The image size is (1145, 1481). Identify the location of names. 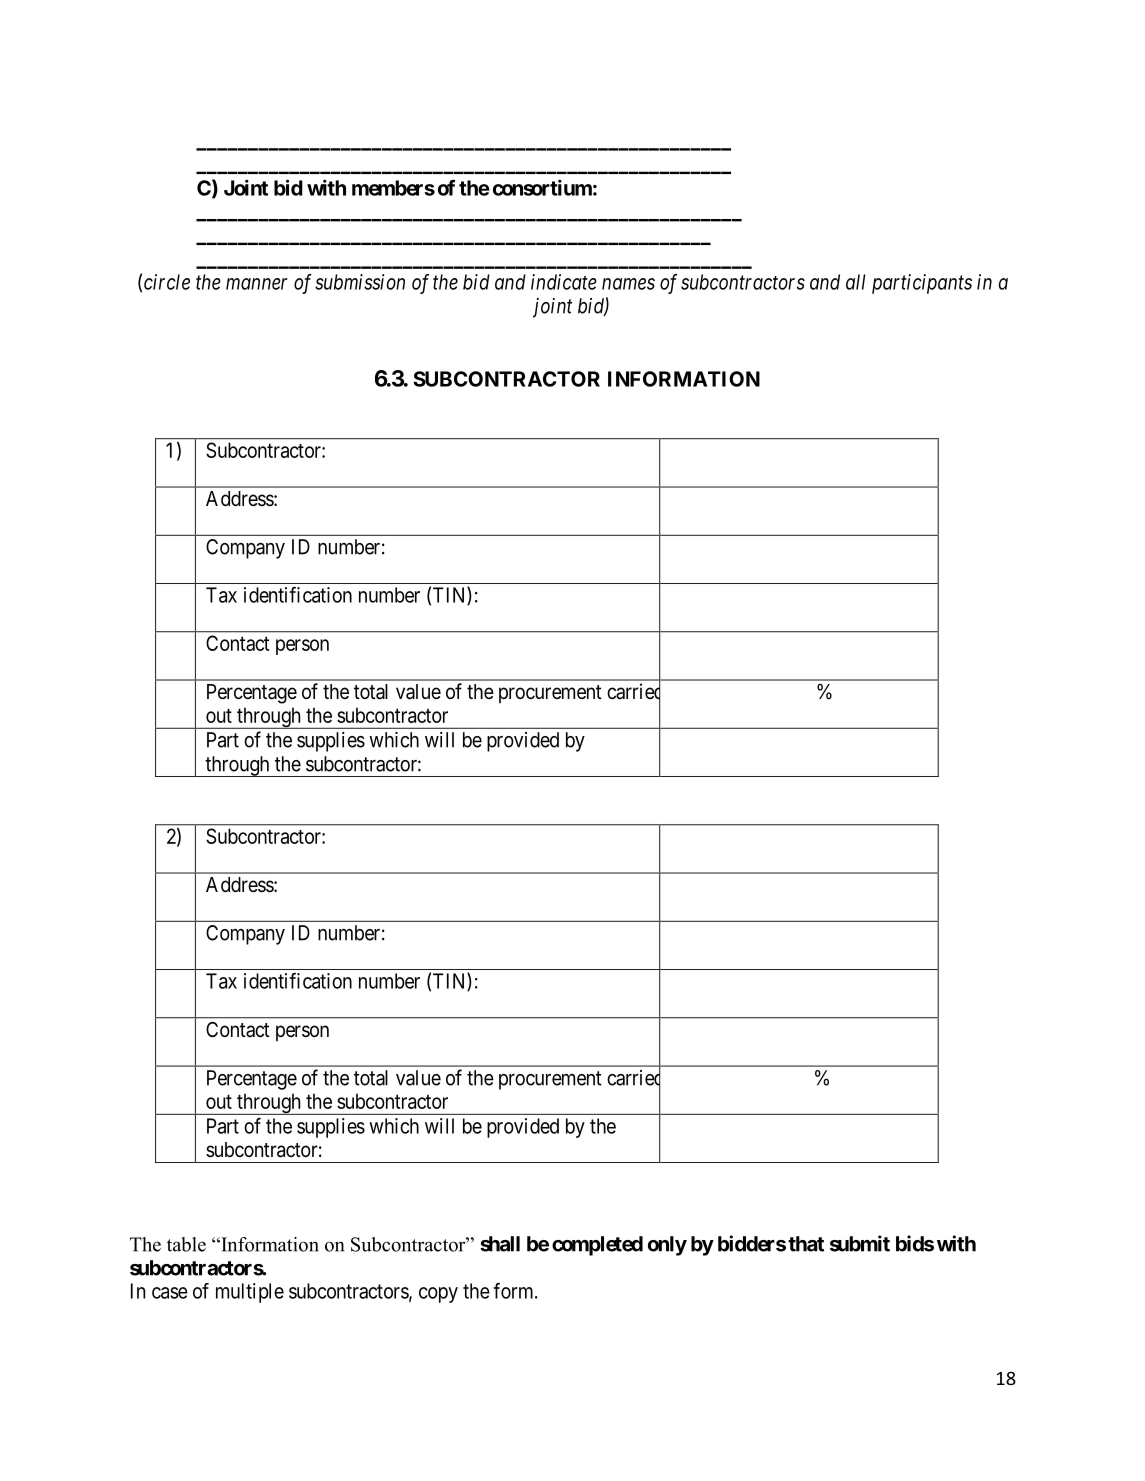
(628, 284).
